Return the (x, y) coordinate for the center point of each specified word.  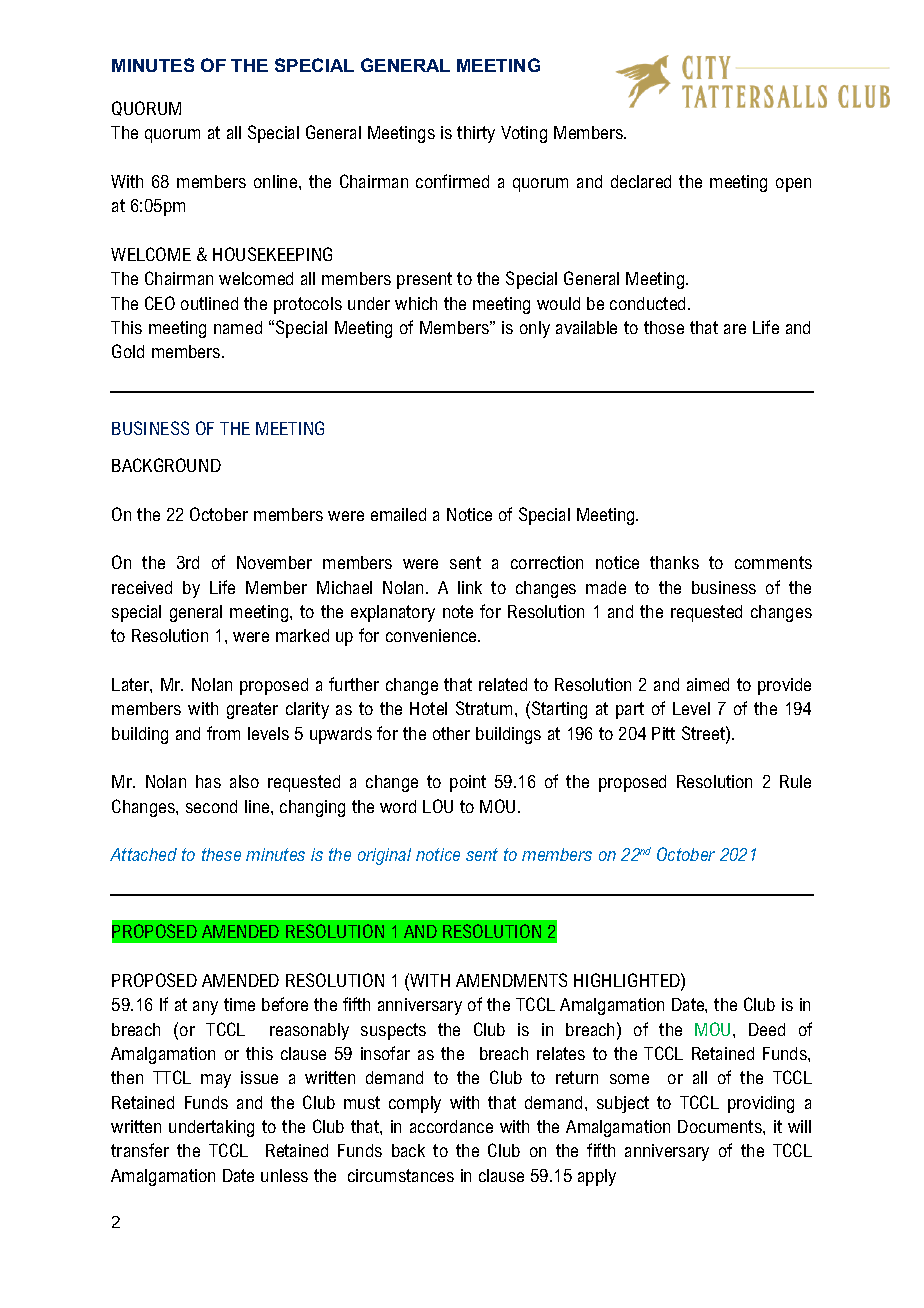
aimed (708, 684)
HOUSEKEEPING (272, 254)
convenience (433, 635)
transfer (140, 1150)
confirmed (452, 181)
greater (252, 710)
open (793, 185)
